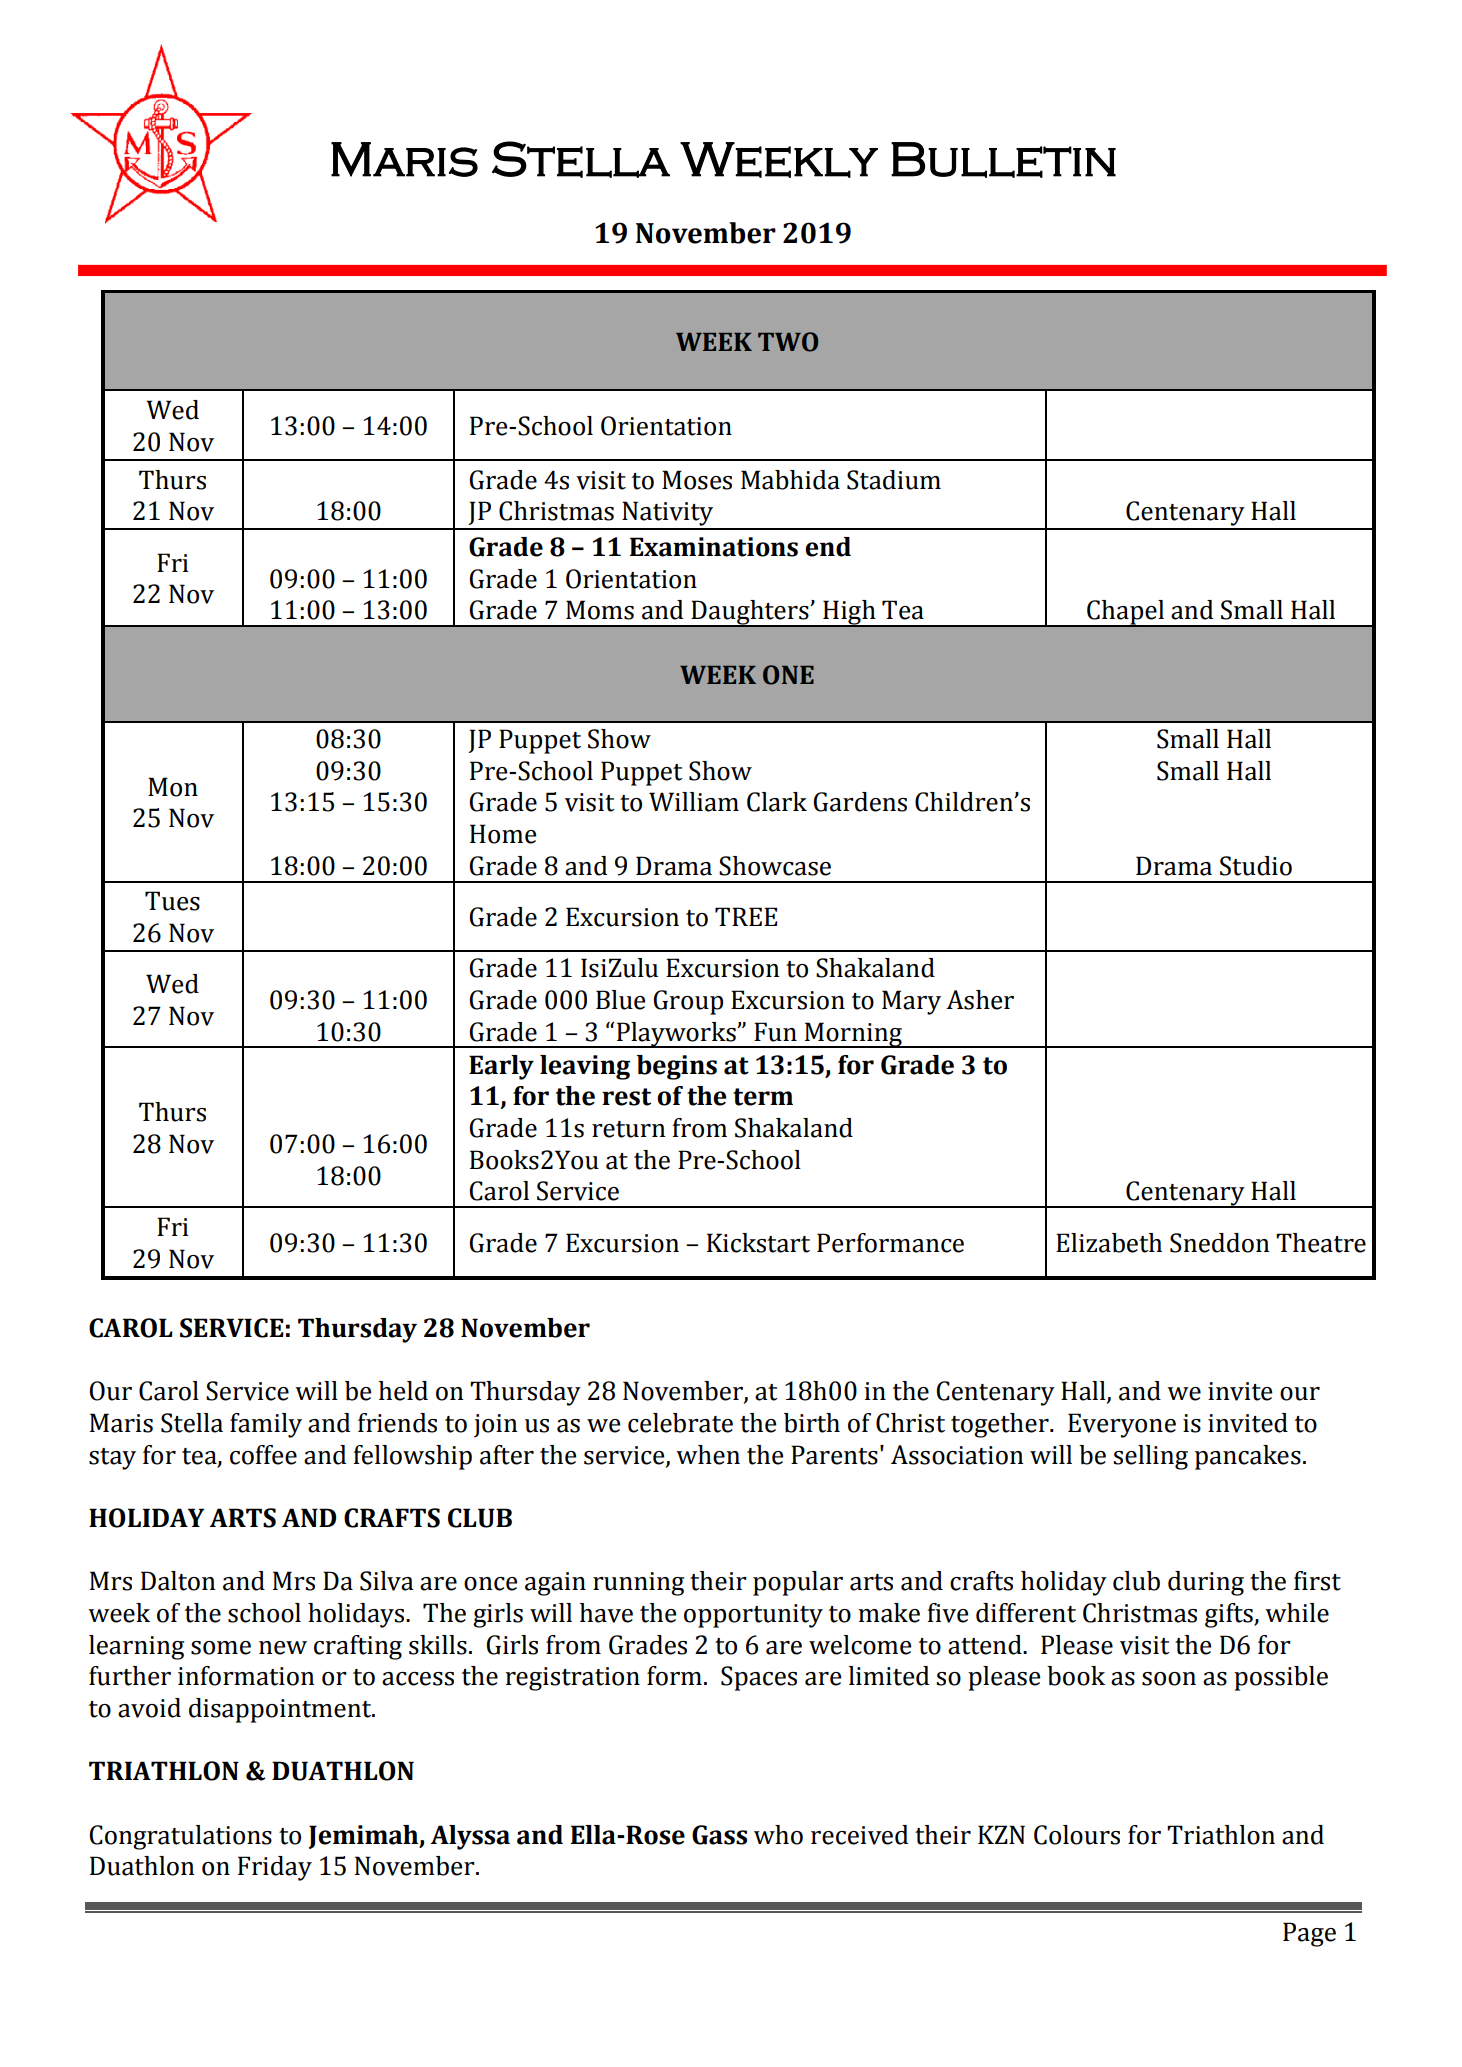  Describe the element at coordinates (1003, 160) in the screenshot. I see `Bulletin` at that location.
